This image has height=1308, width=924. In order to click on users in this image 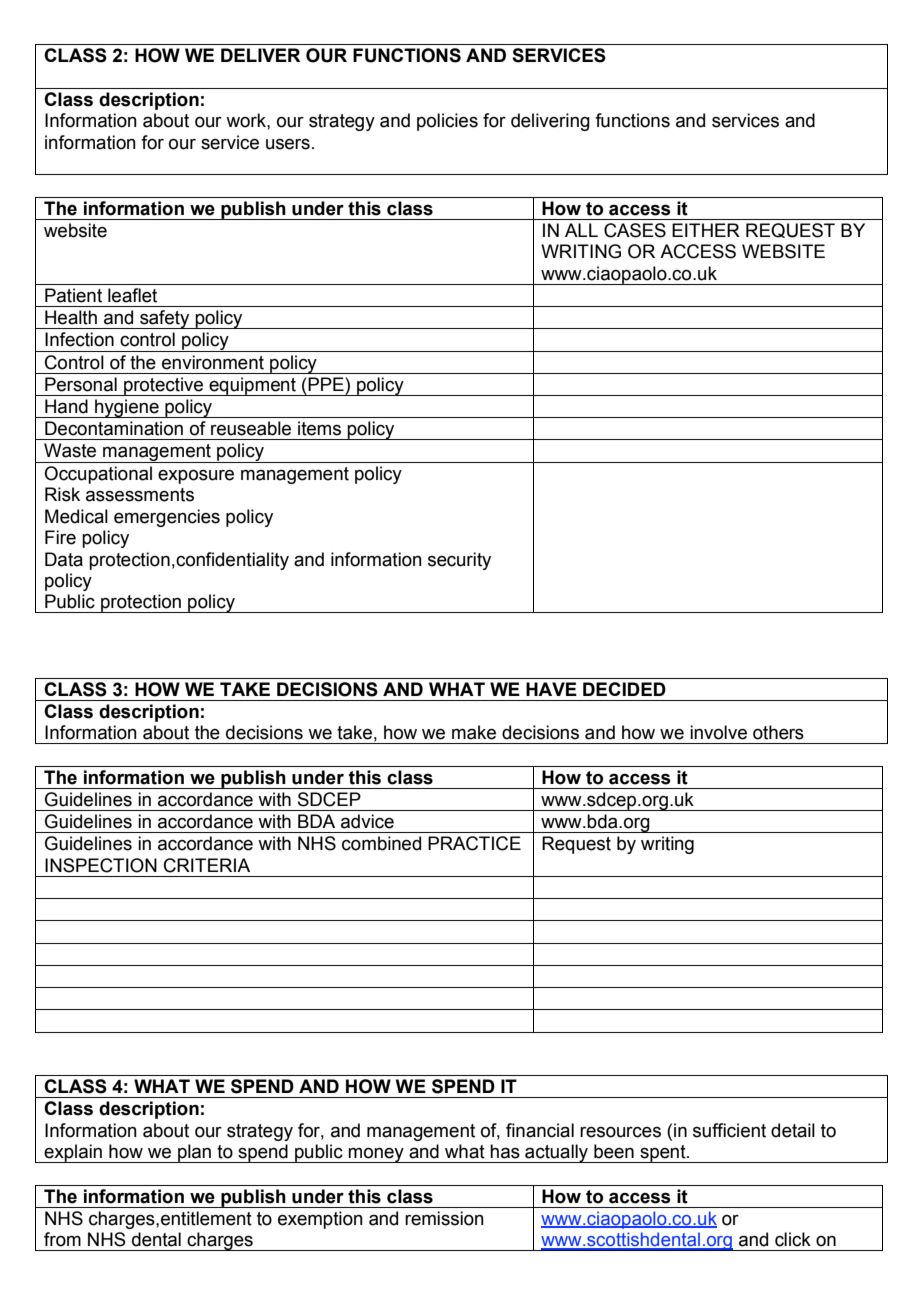, I will do `click(288, 144)`.
